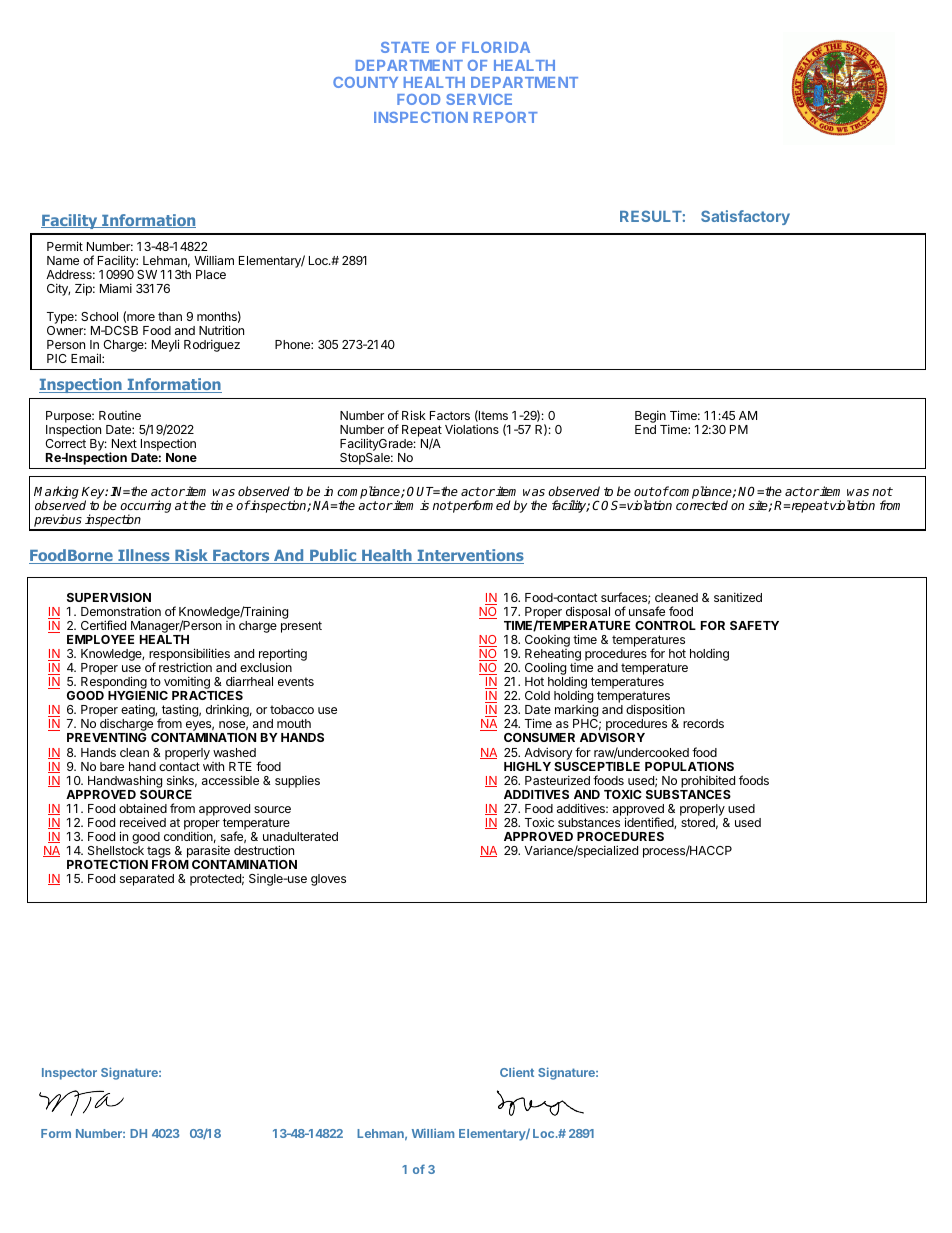 This page has width=952, height=1233. I want to click on Pasteurized, so click(557, 780).
